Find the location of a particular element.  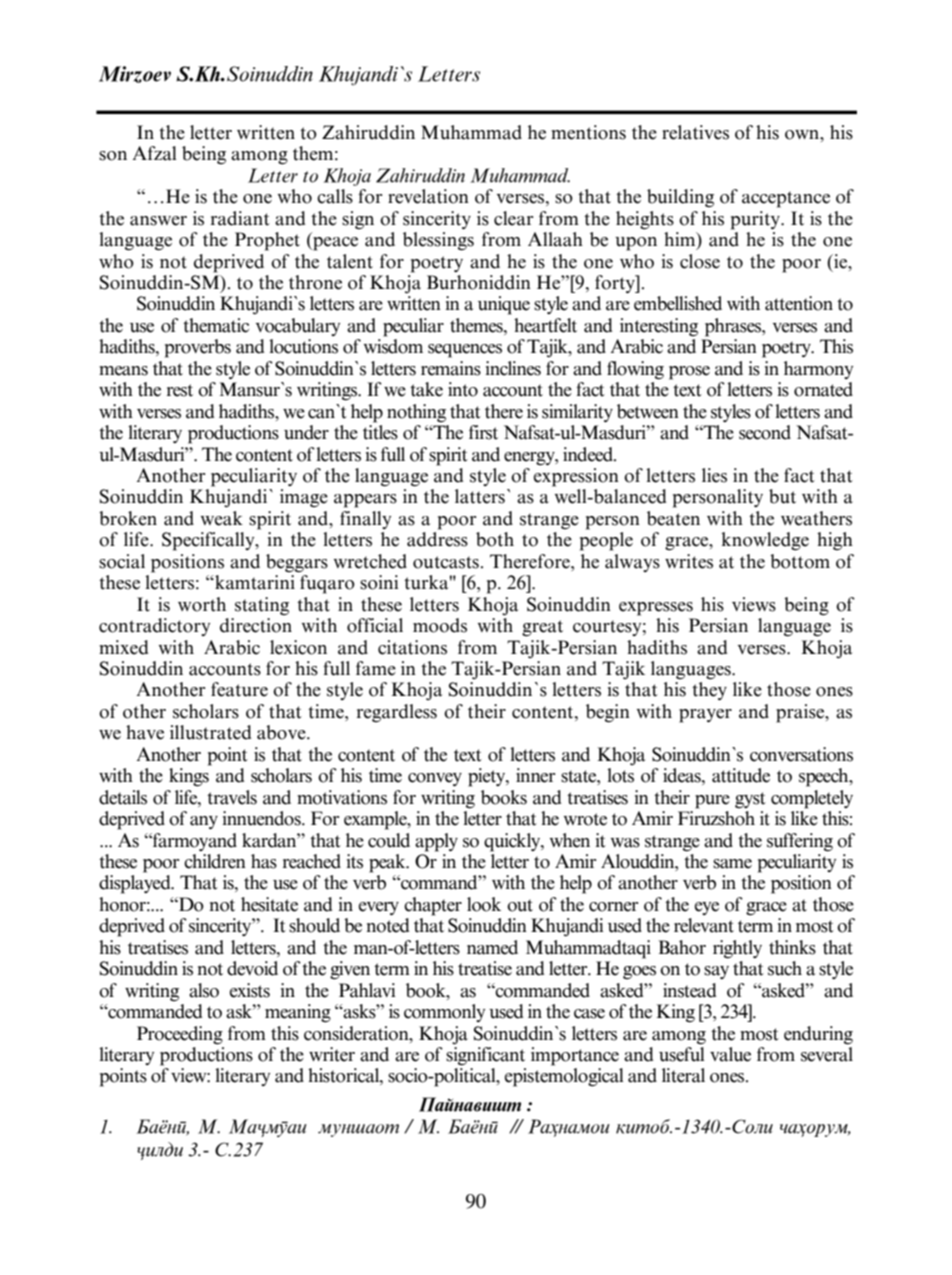

feature is located at coordinates (239, 689).
